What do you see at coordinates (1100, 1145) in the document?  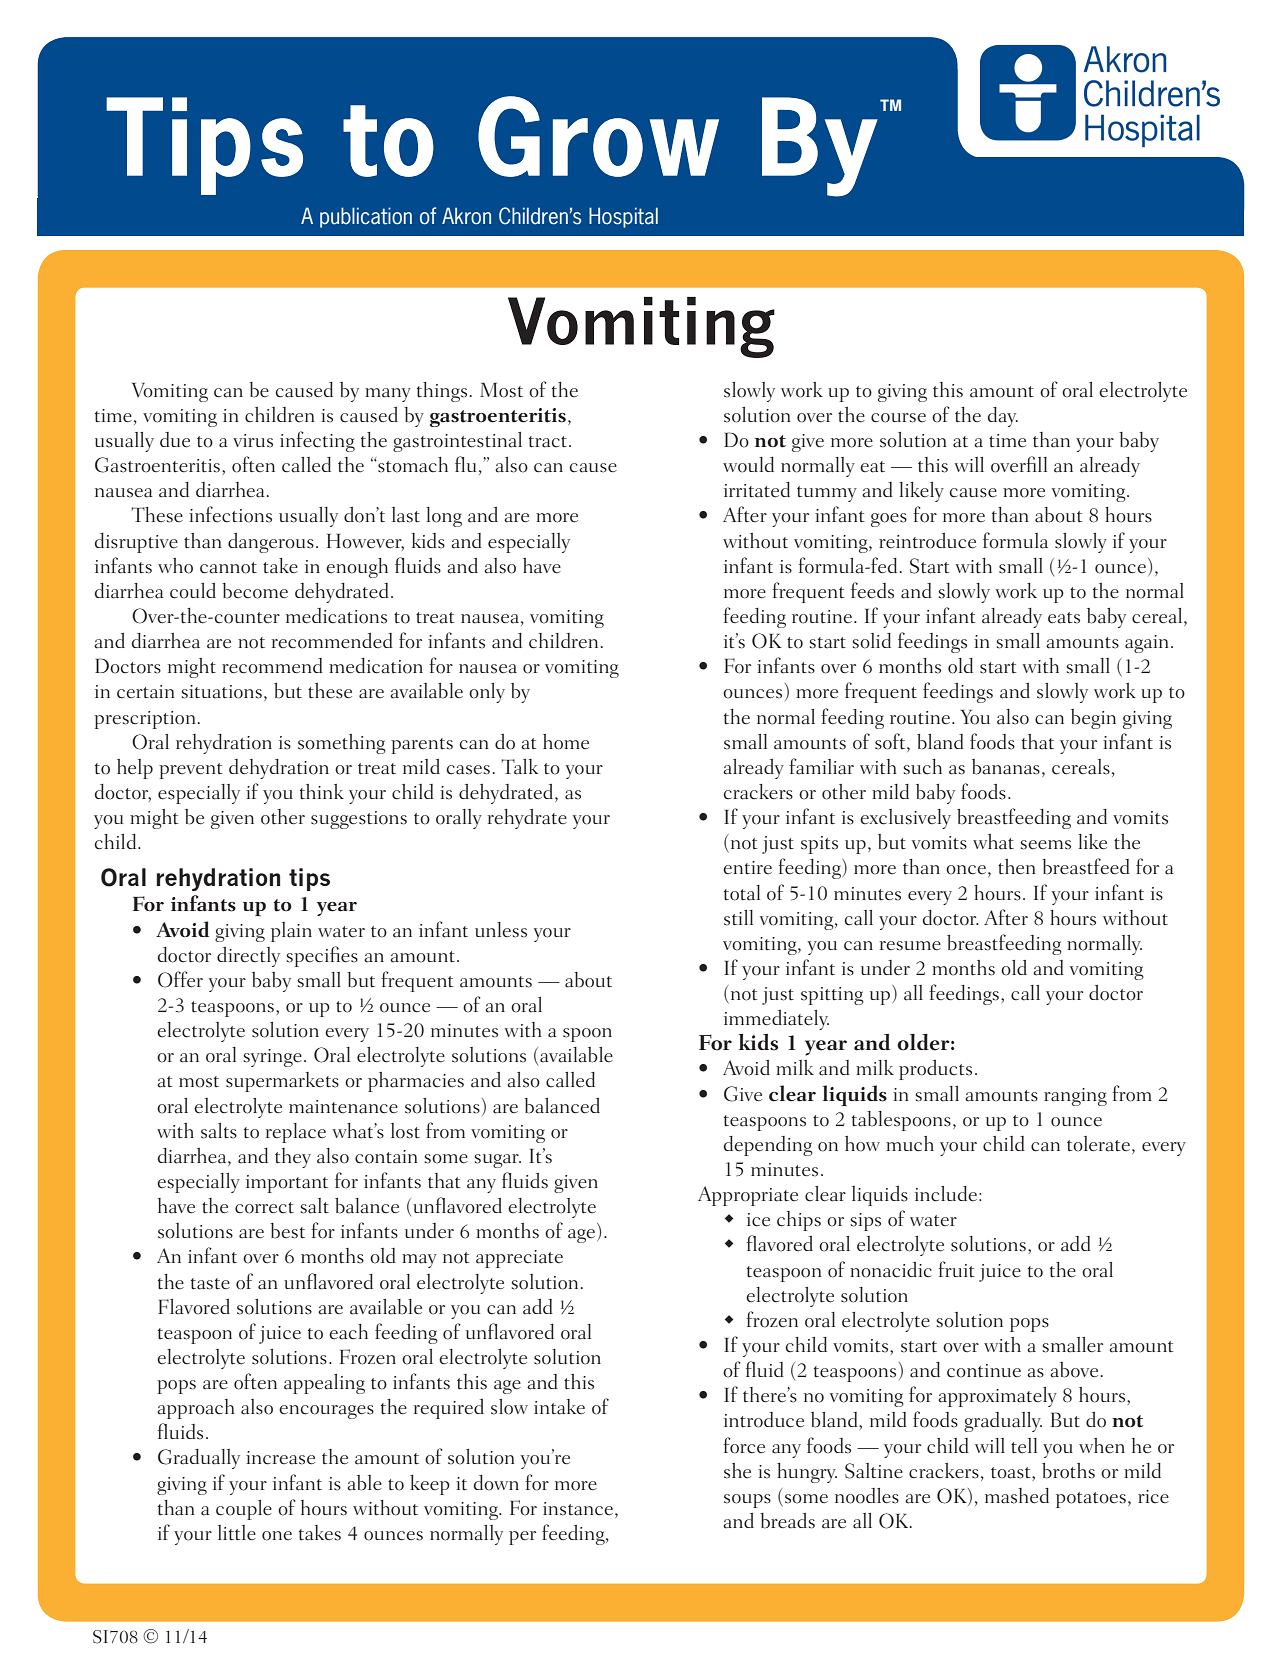 I see `tolerate` at bounding box center [1100, 1145].
